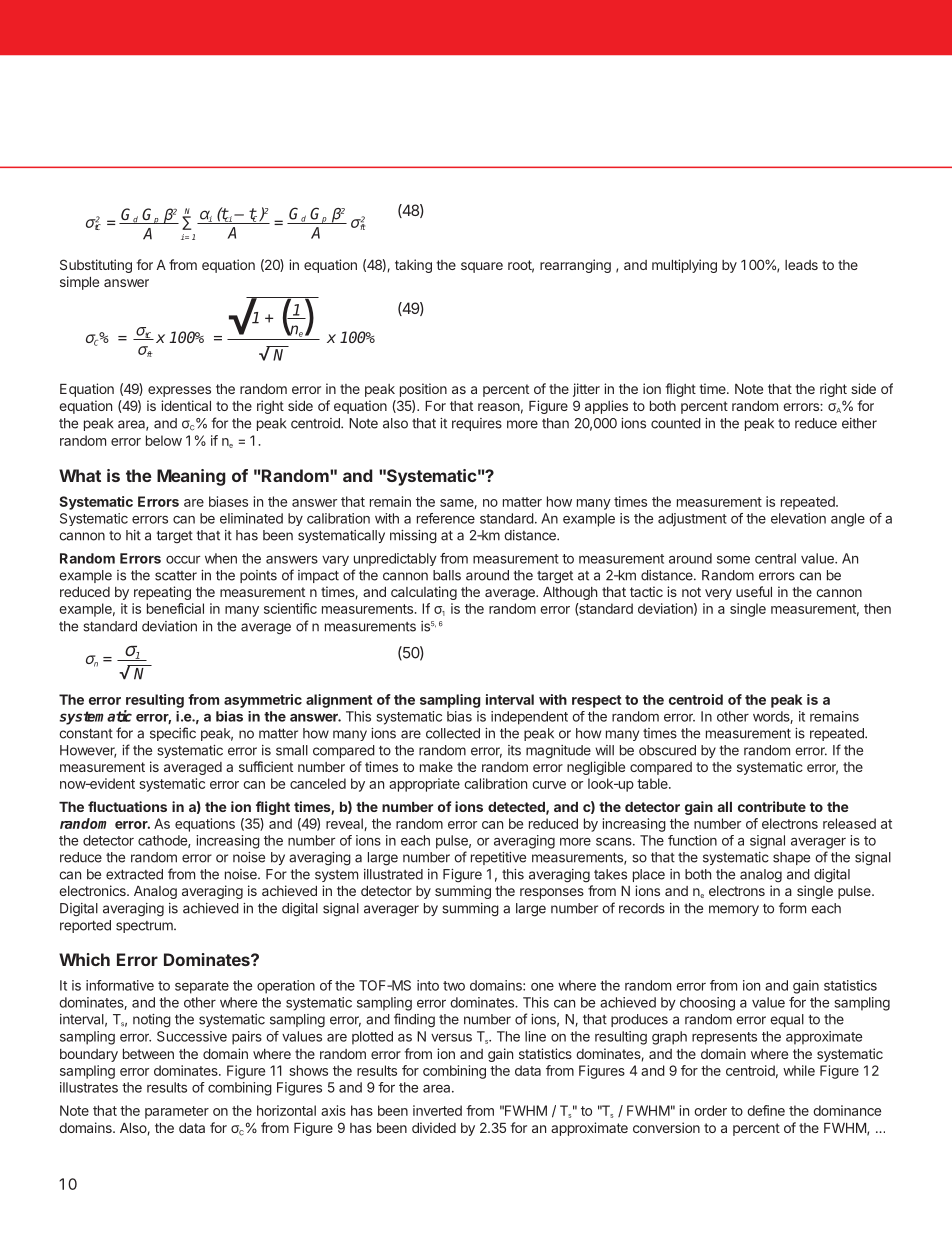 Image resolution: width=952 pixels, height=1233 pixels. I want to click on define, so click(766, 1110).
